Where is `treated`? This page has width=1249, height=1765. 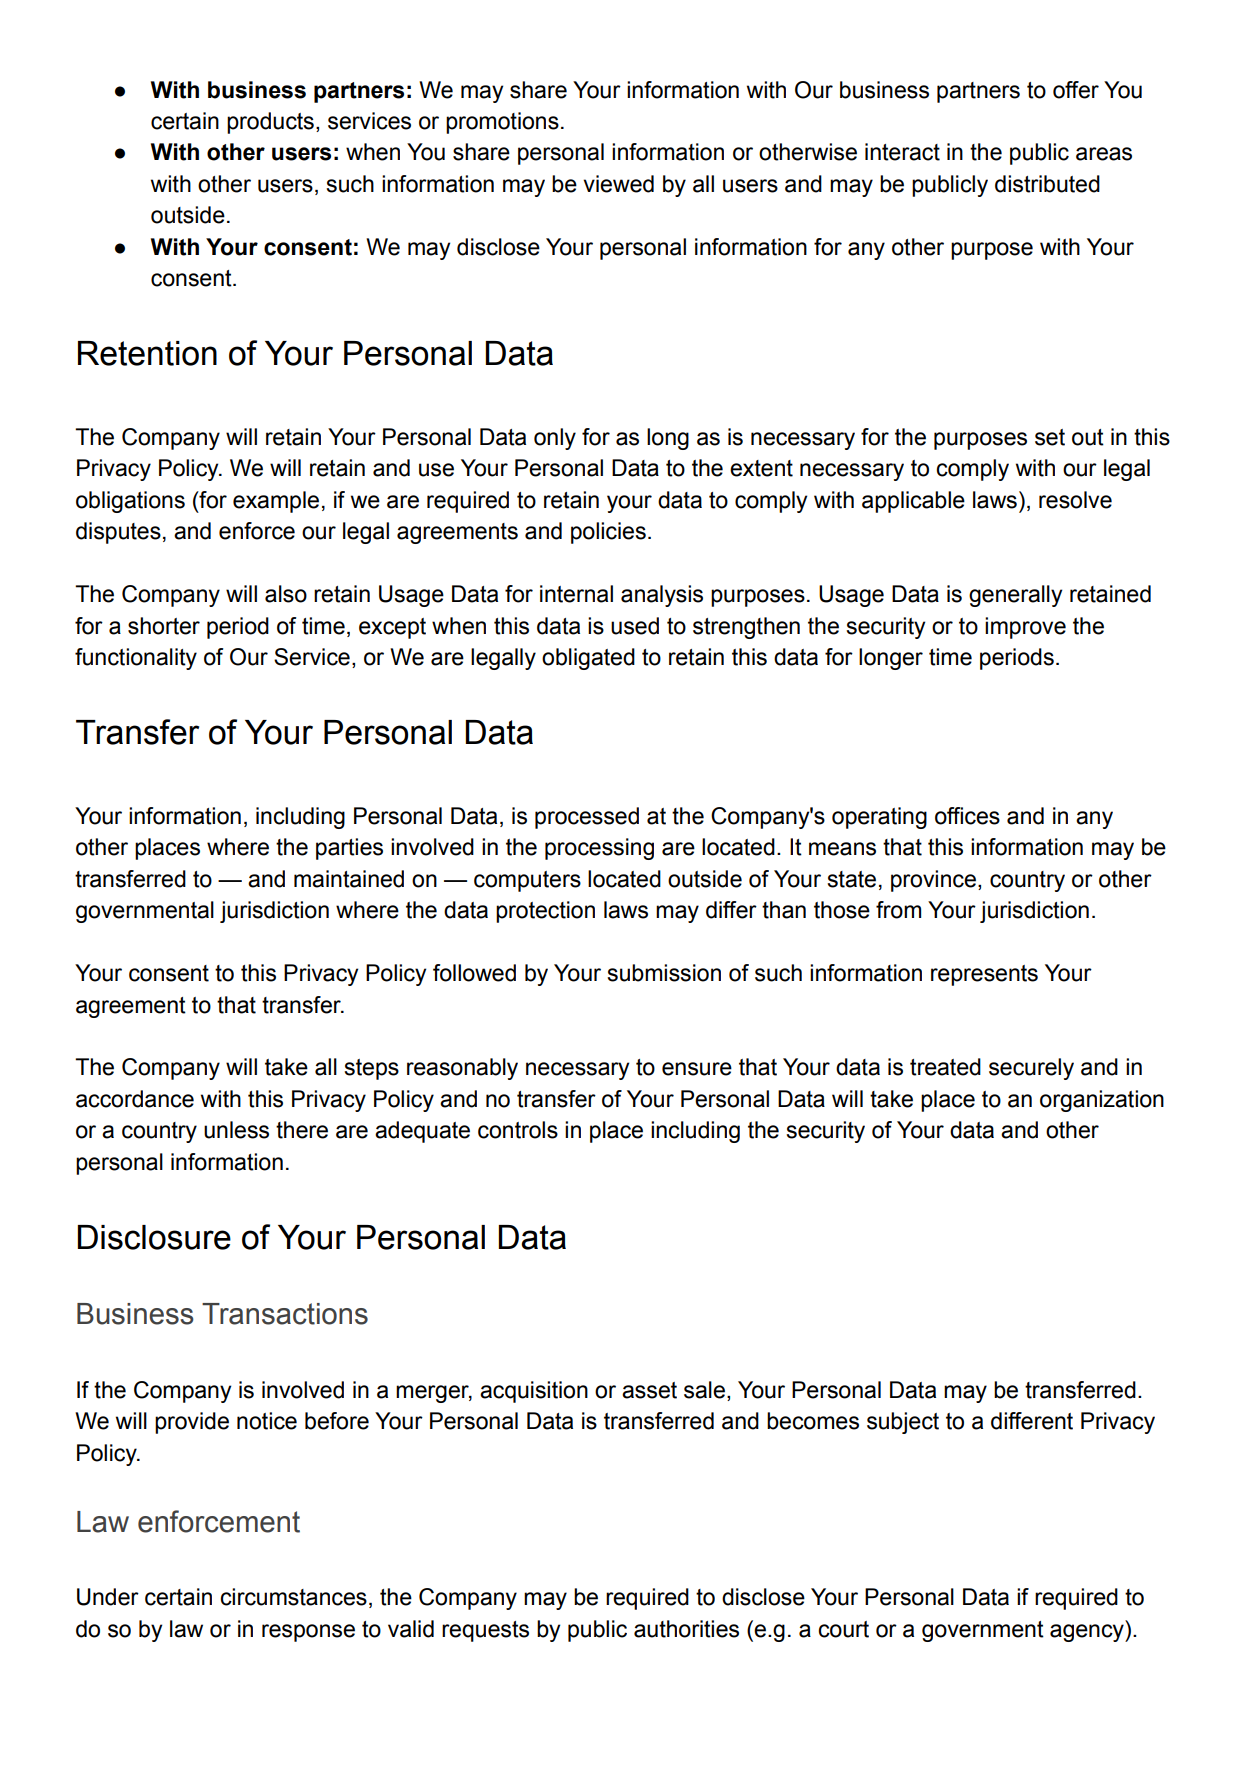 treated is located at coordinates (945, 1067).
